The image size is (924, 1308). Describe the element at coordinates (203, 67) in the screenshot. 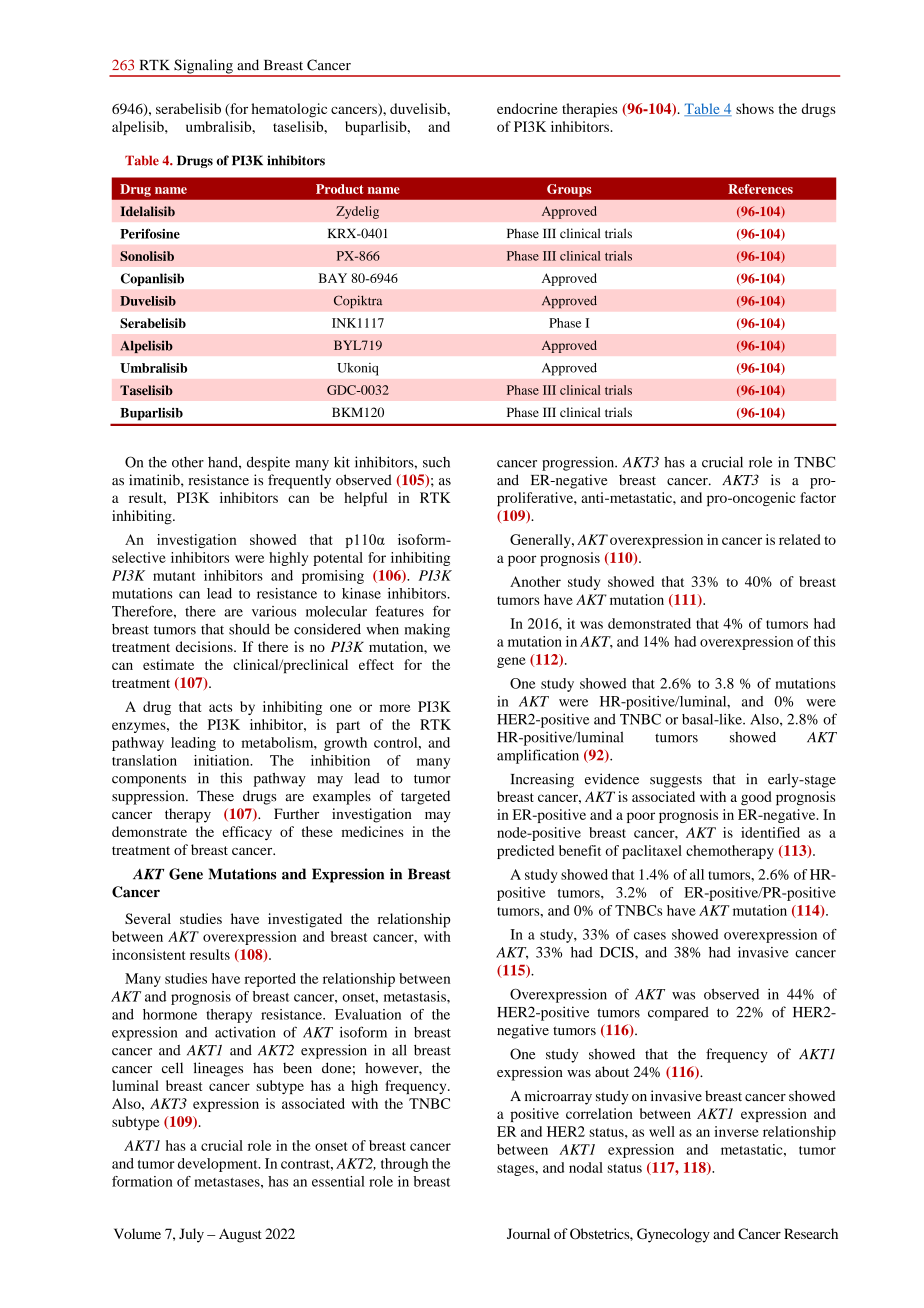

I see `Signaling` at that location.
